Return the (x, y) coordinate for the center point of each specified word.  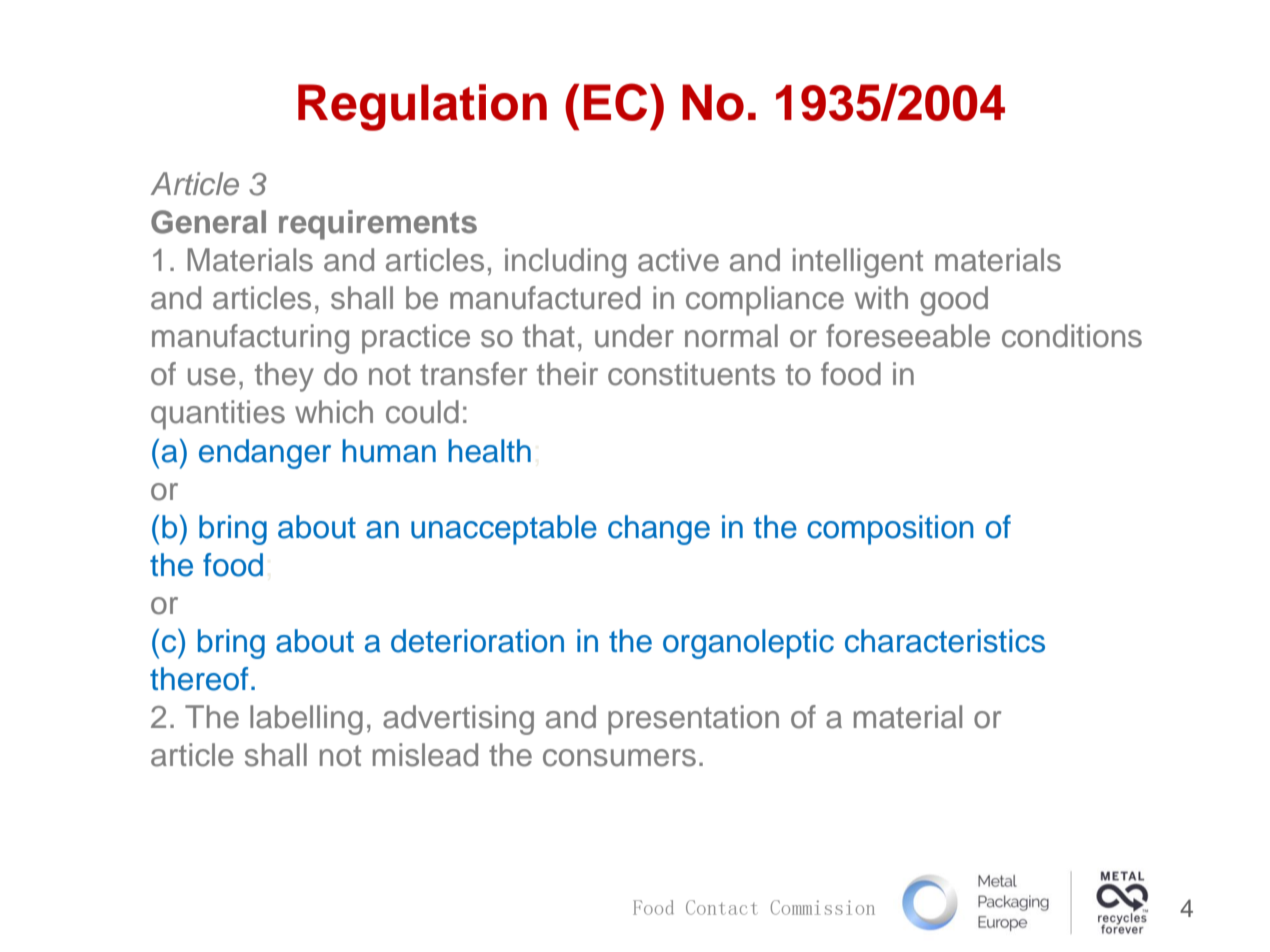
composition (890, 530)
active (678, 260)
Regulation (422, 107)
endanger (265, 454)
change (659, 530)
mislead (425, 755)
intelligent (858, 263)
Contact (721, 907)
